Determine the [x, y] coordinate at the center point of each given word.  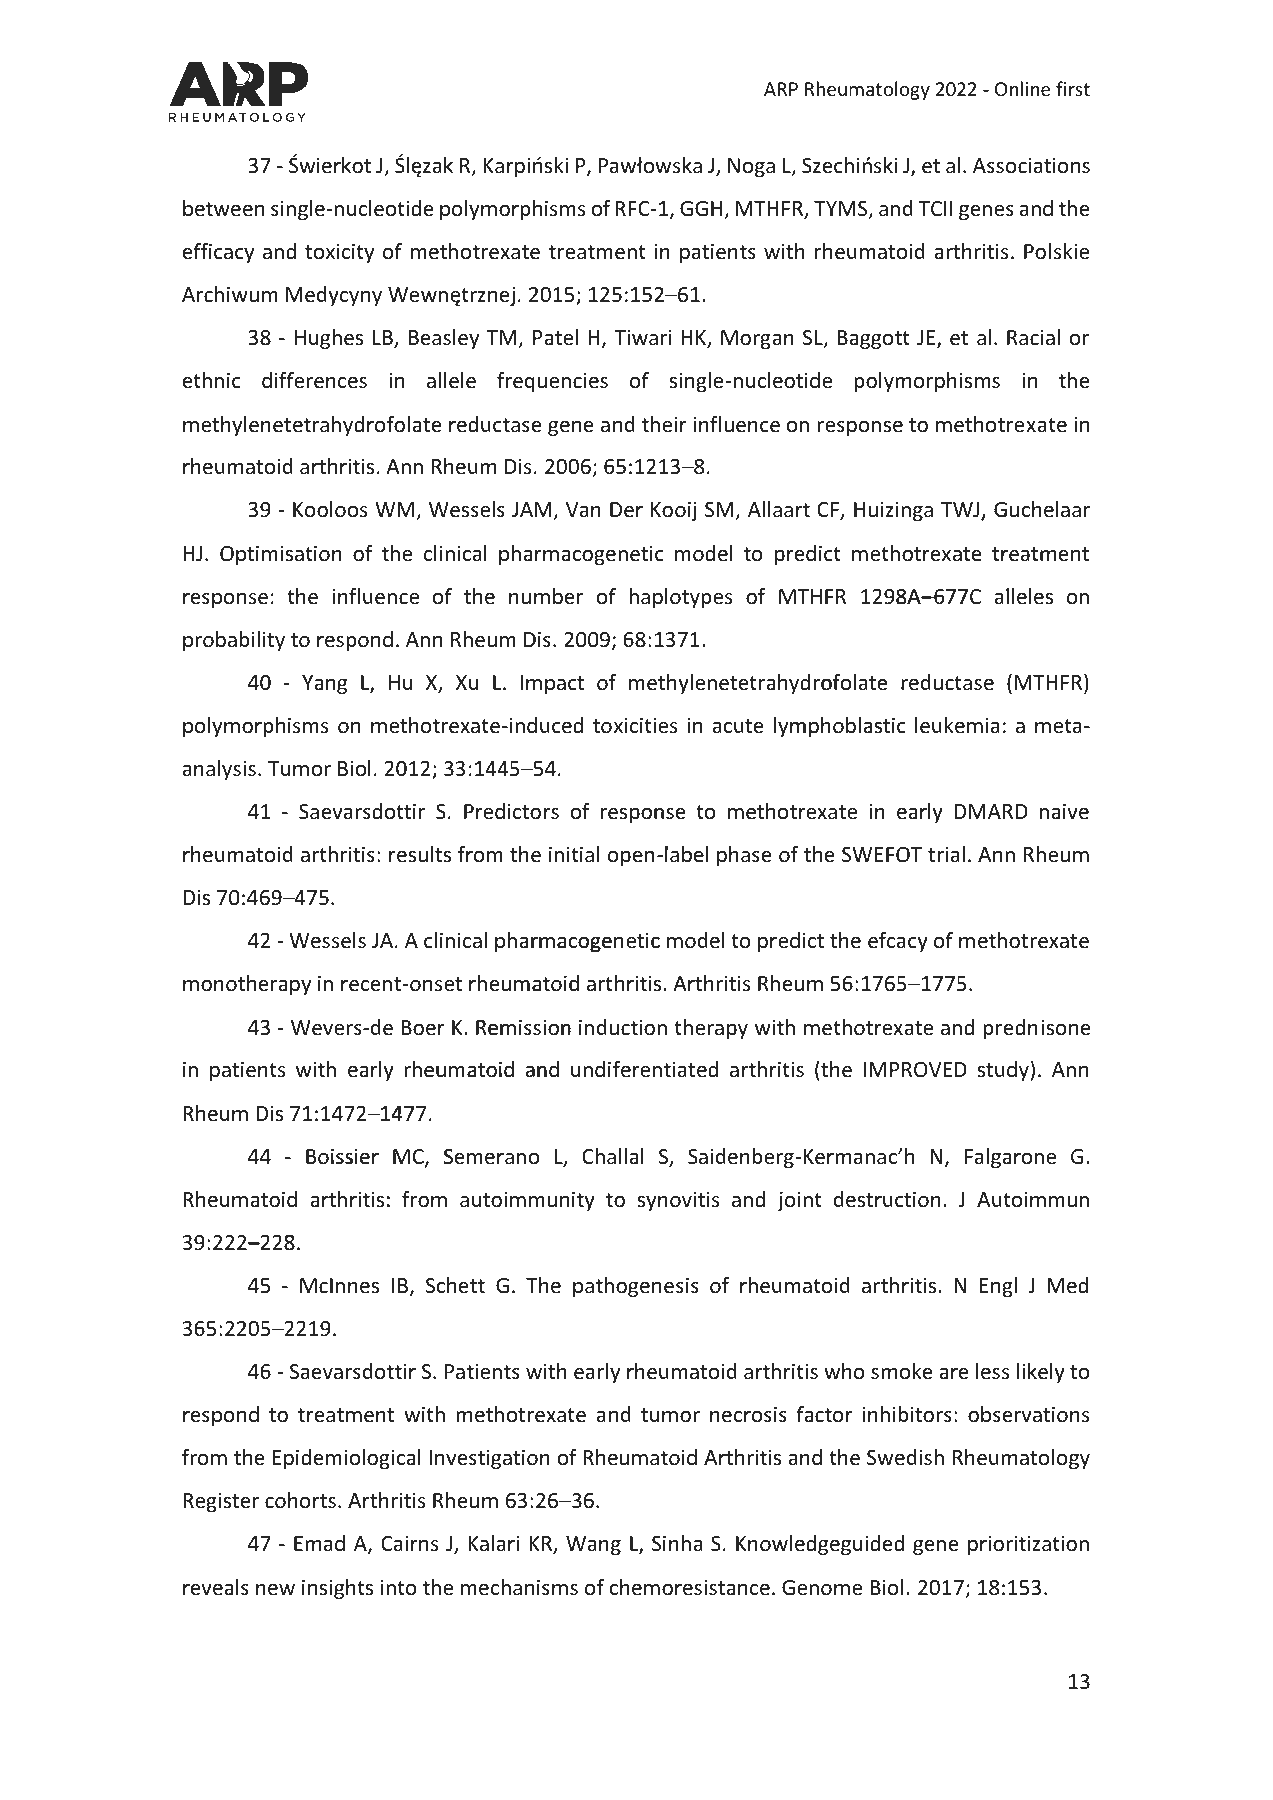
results [420, 854]
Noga [751, 167]
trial [946, 854]
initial [574, 854]
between [223, 208]
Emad [319, 1543]
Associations [1031, 166]
